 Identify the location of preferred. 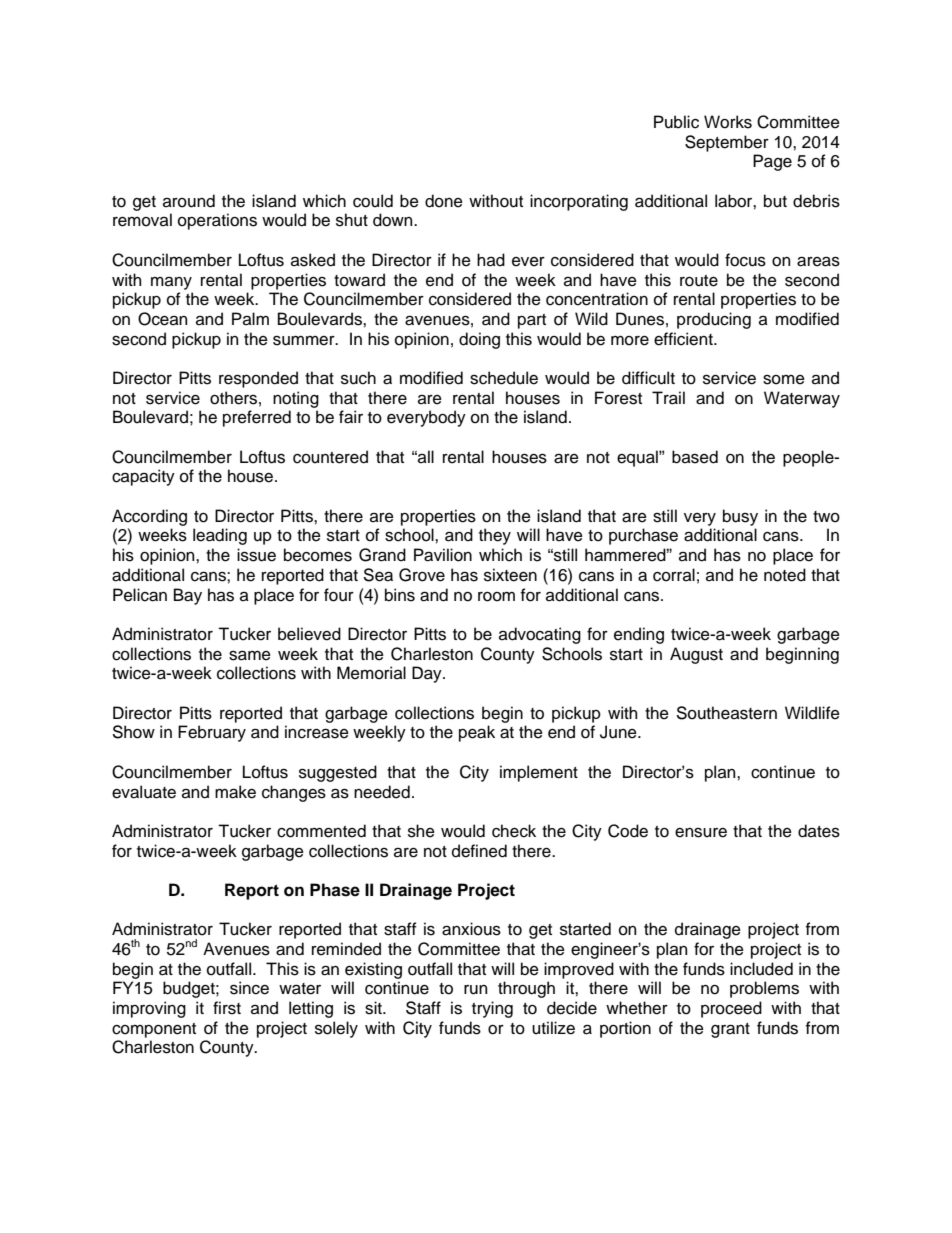
(257, 418).
